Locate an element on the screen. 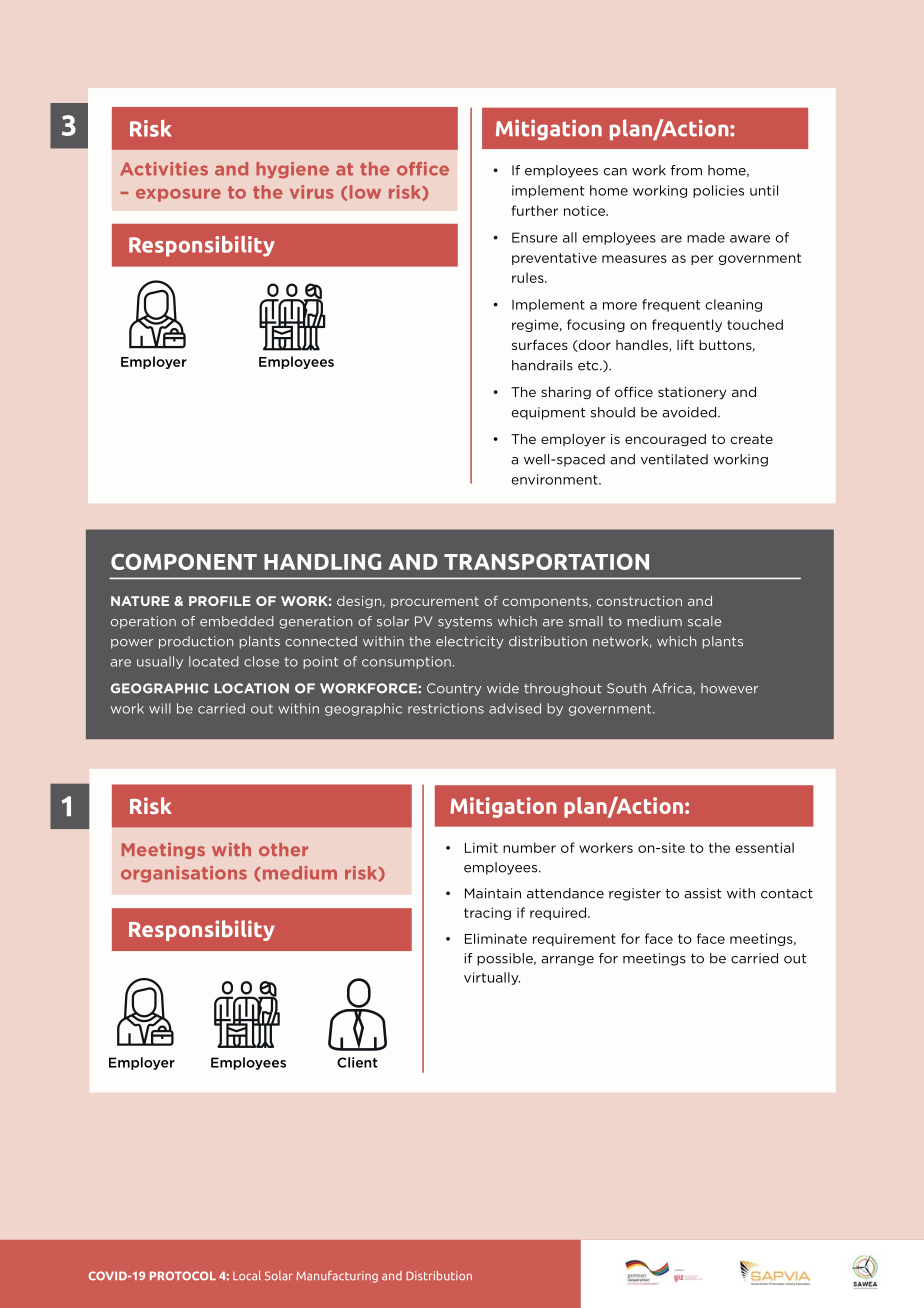  Manufacturing is located at coordinates (337, 1277).
